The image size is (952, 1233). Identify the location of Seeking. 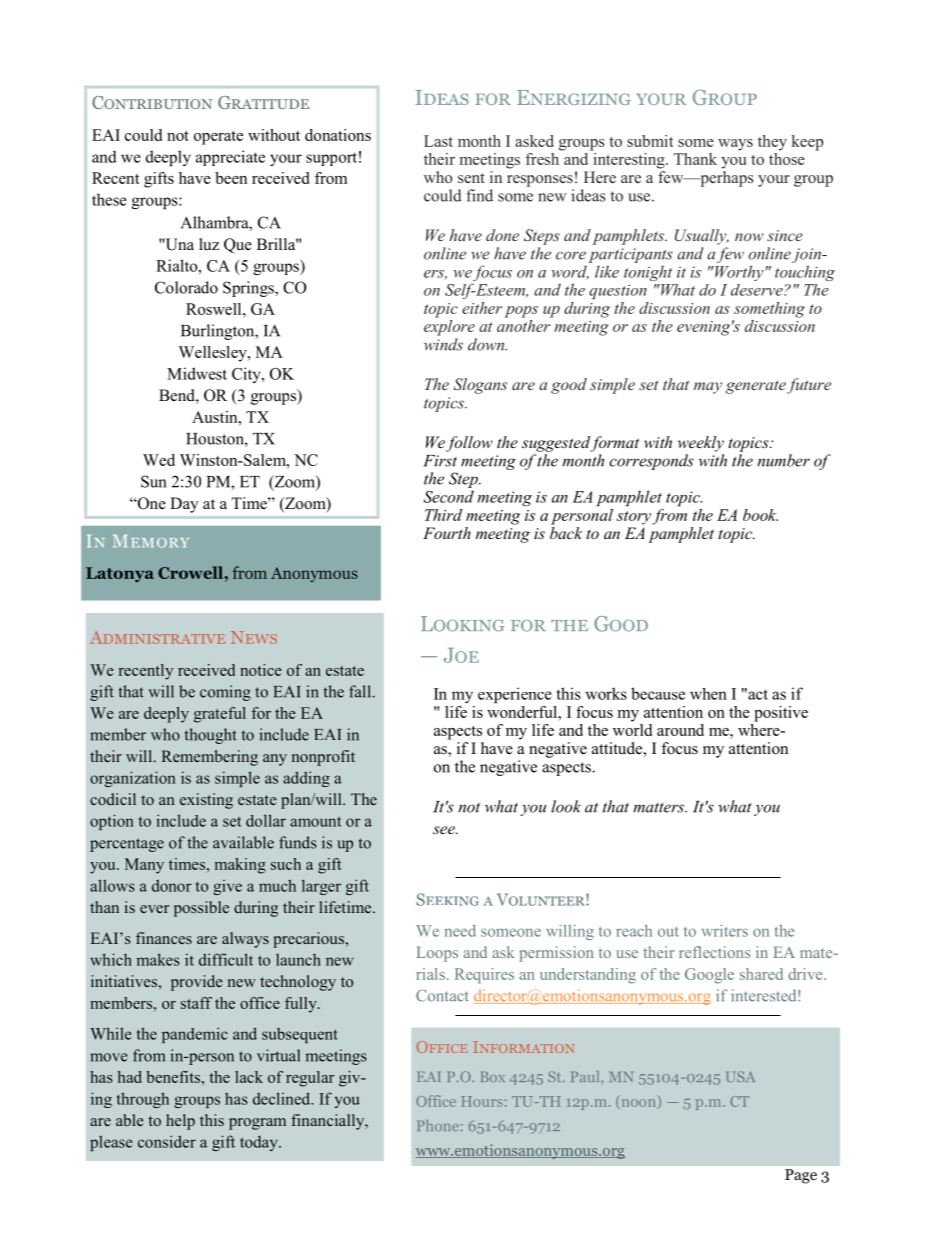
(447, 899).
